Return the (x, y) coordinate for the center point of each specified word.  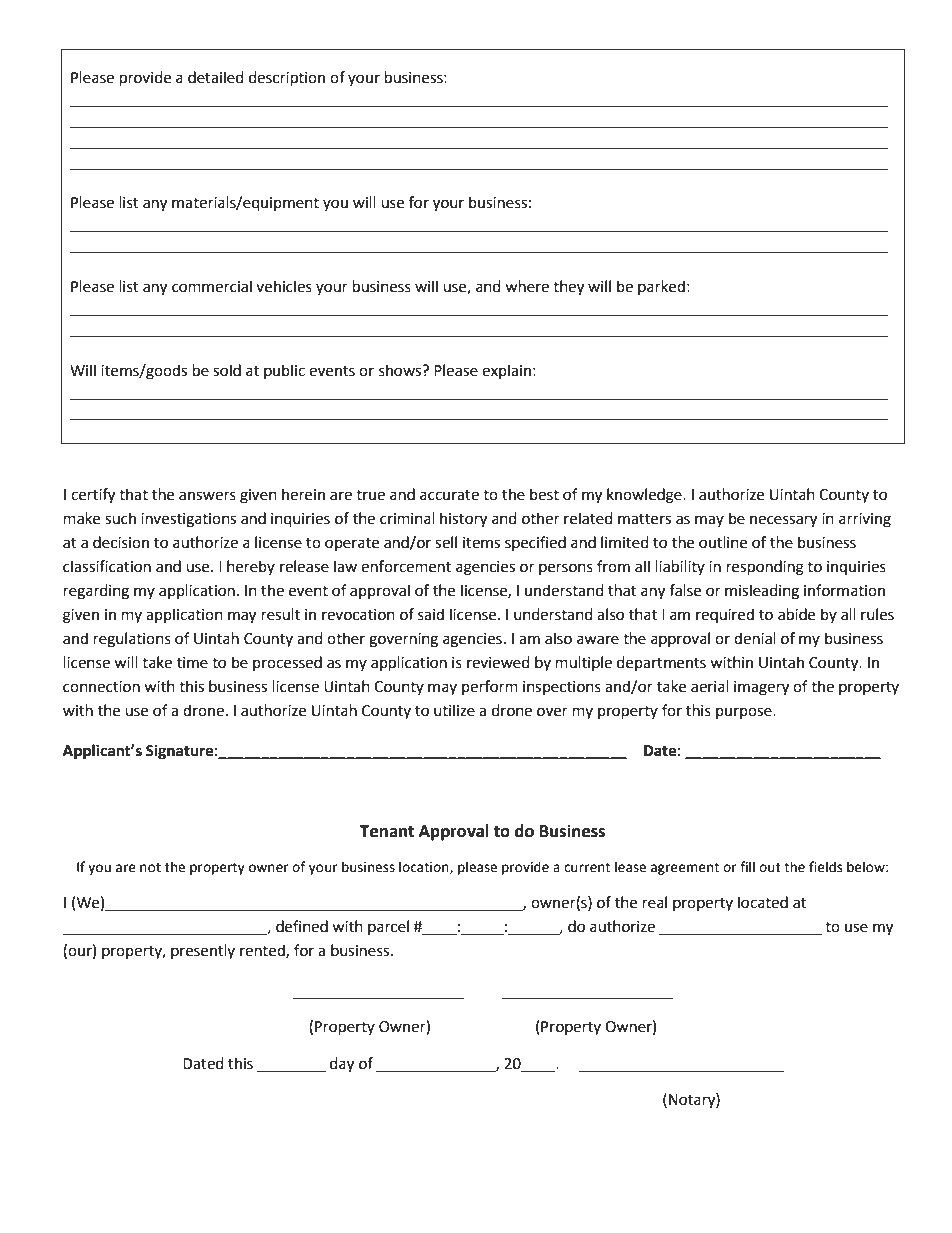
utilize (454, 710)
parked (661, 287)
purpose (745, 713)
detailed (216, 77)
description (287, 79)
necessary (783, 521)
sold (227, 370)
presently (203, 951)
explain (506, 371)
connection (101, 687)
